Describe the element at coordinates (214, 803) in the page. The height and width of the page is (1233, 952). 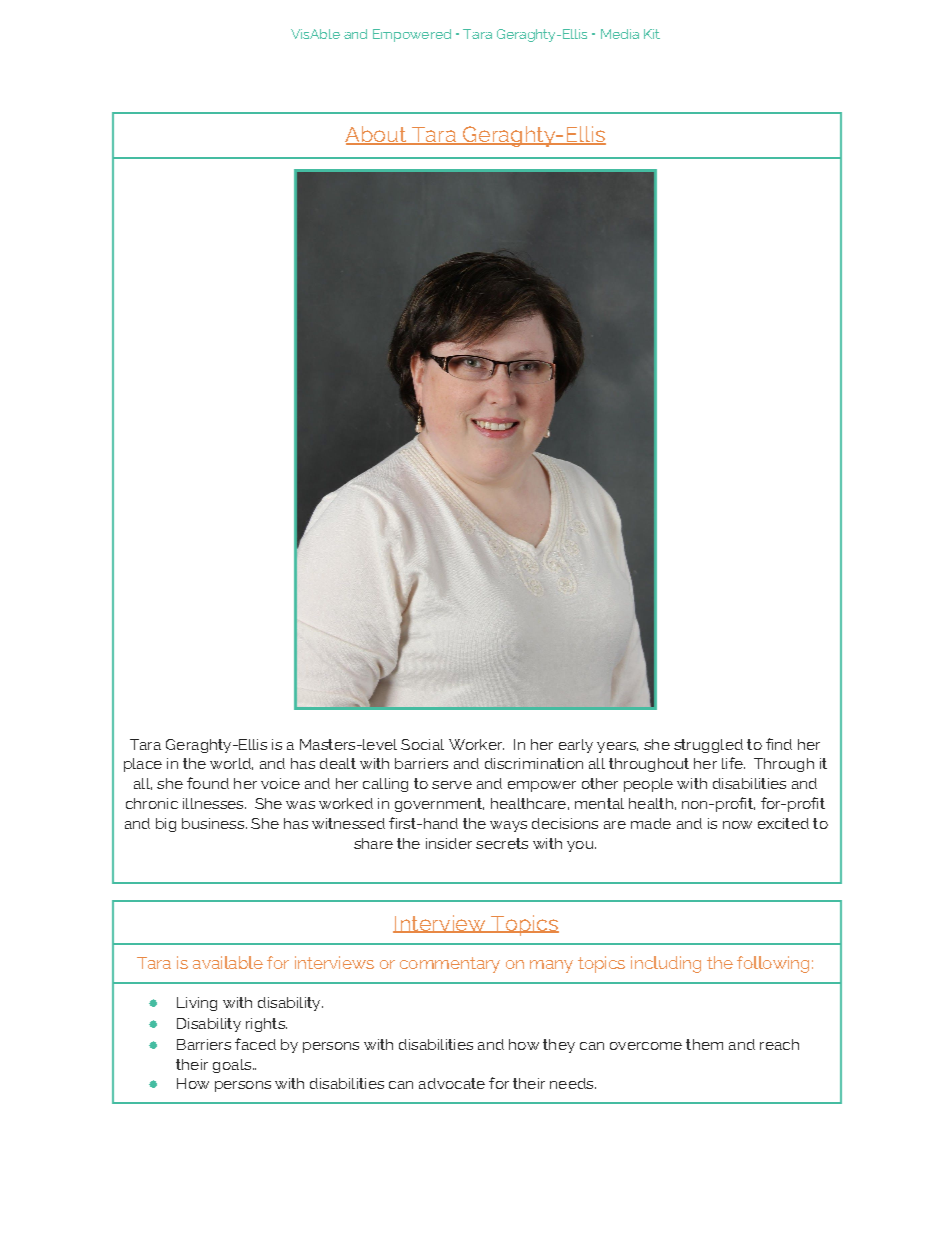
I see `illnesses` at that location.
